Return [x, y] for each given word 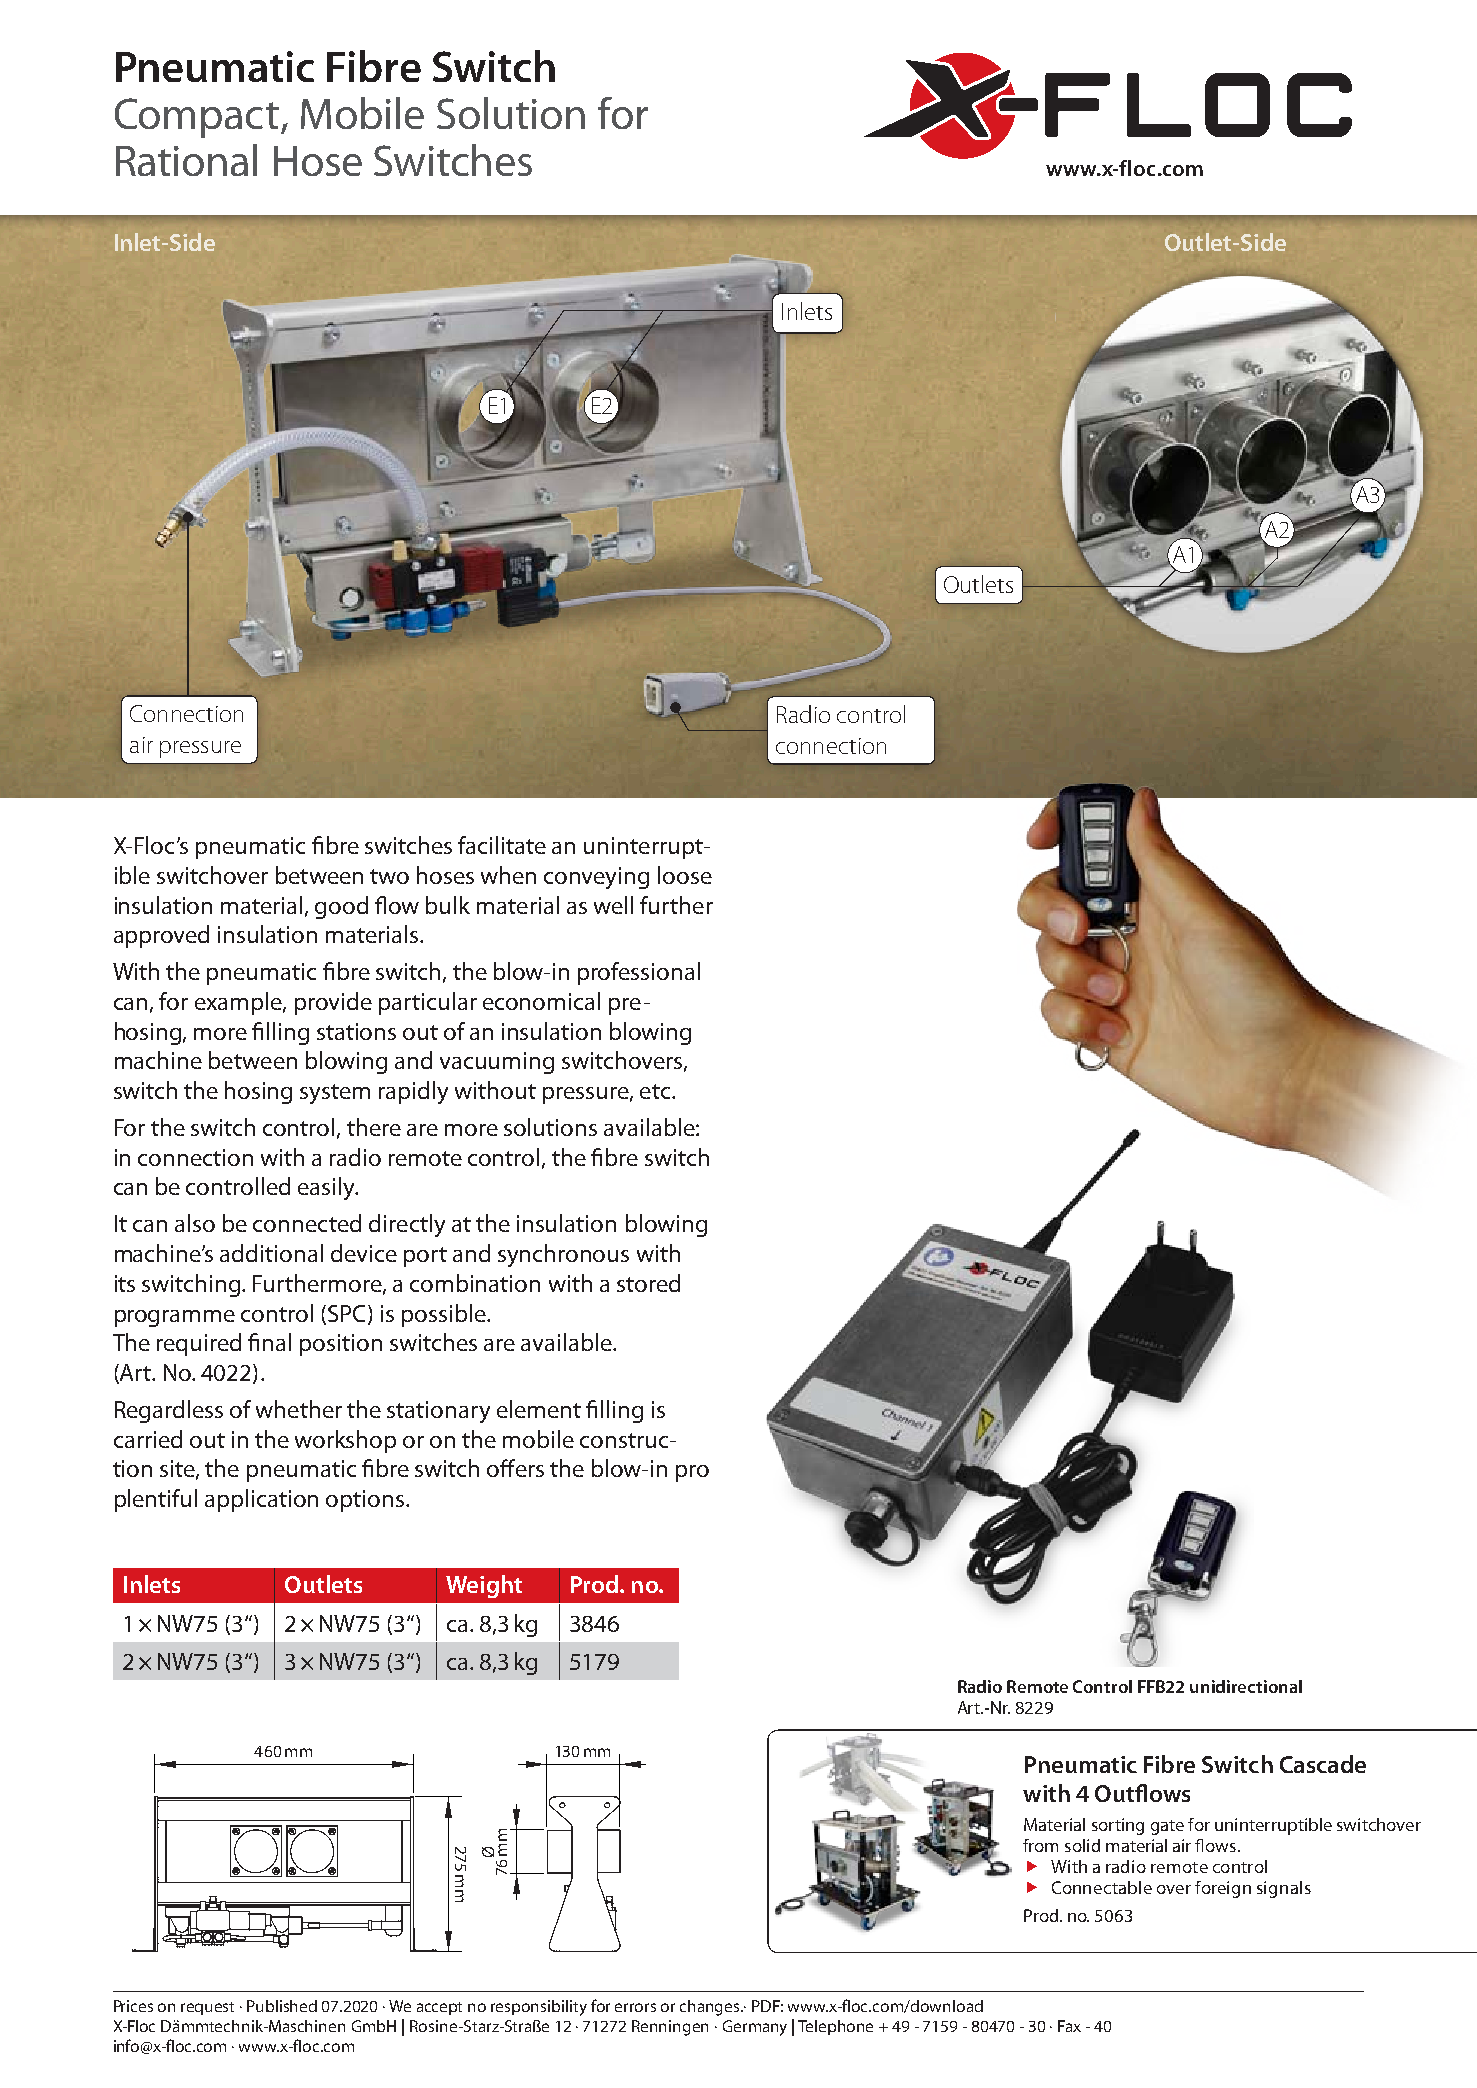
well [613, 905]
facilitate [502, 845]
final [269, 1342]
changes [711, 2008]
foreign [1223, 1889]
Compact [197, 118]
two [389, 876]
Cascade [1323, 1764]
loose [685, 875]
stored [648, 1283]
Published [282, 2006]
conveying [596, 878]
